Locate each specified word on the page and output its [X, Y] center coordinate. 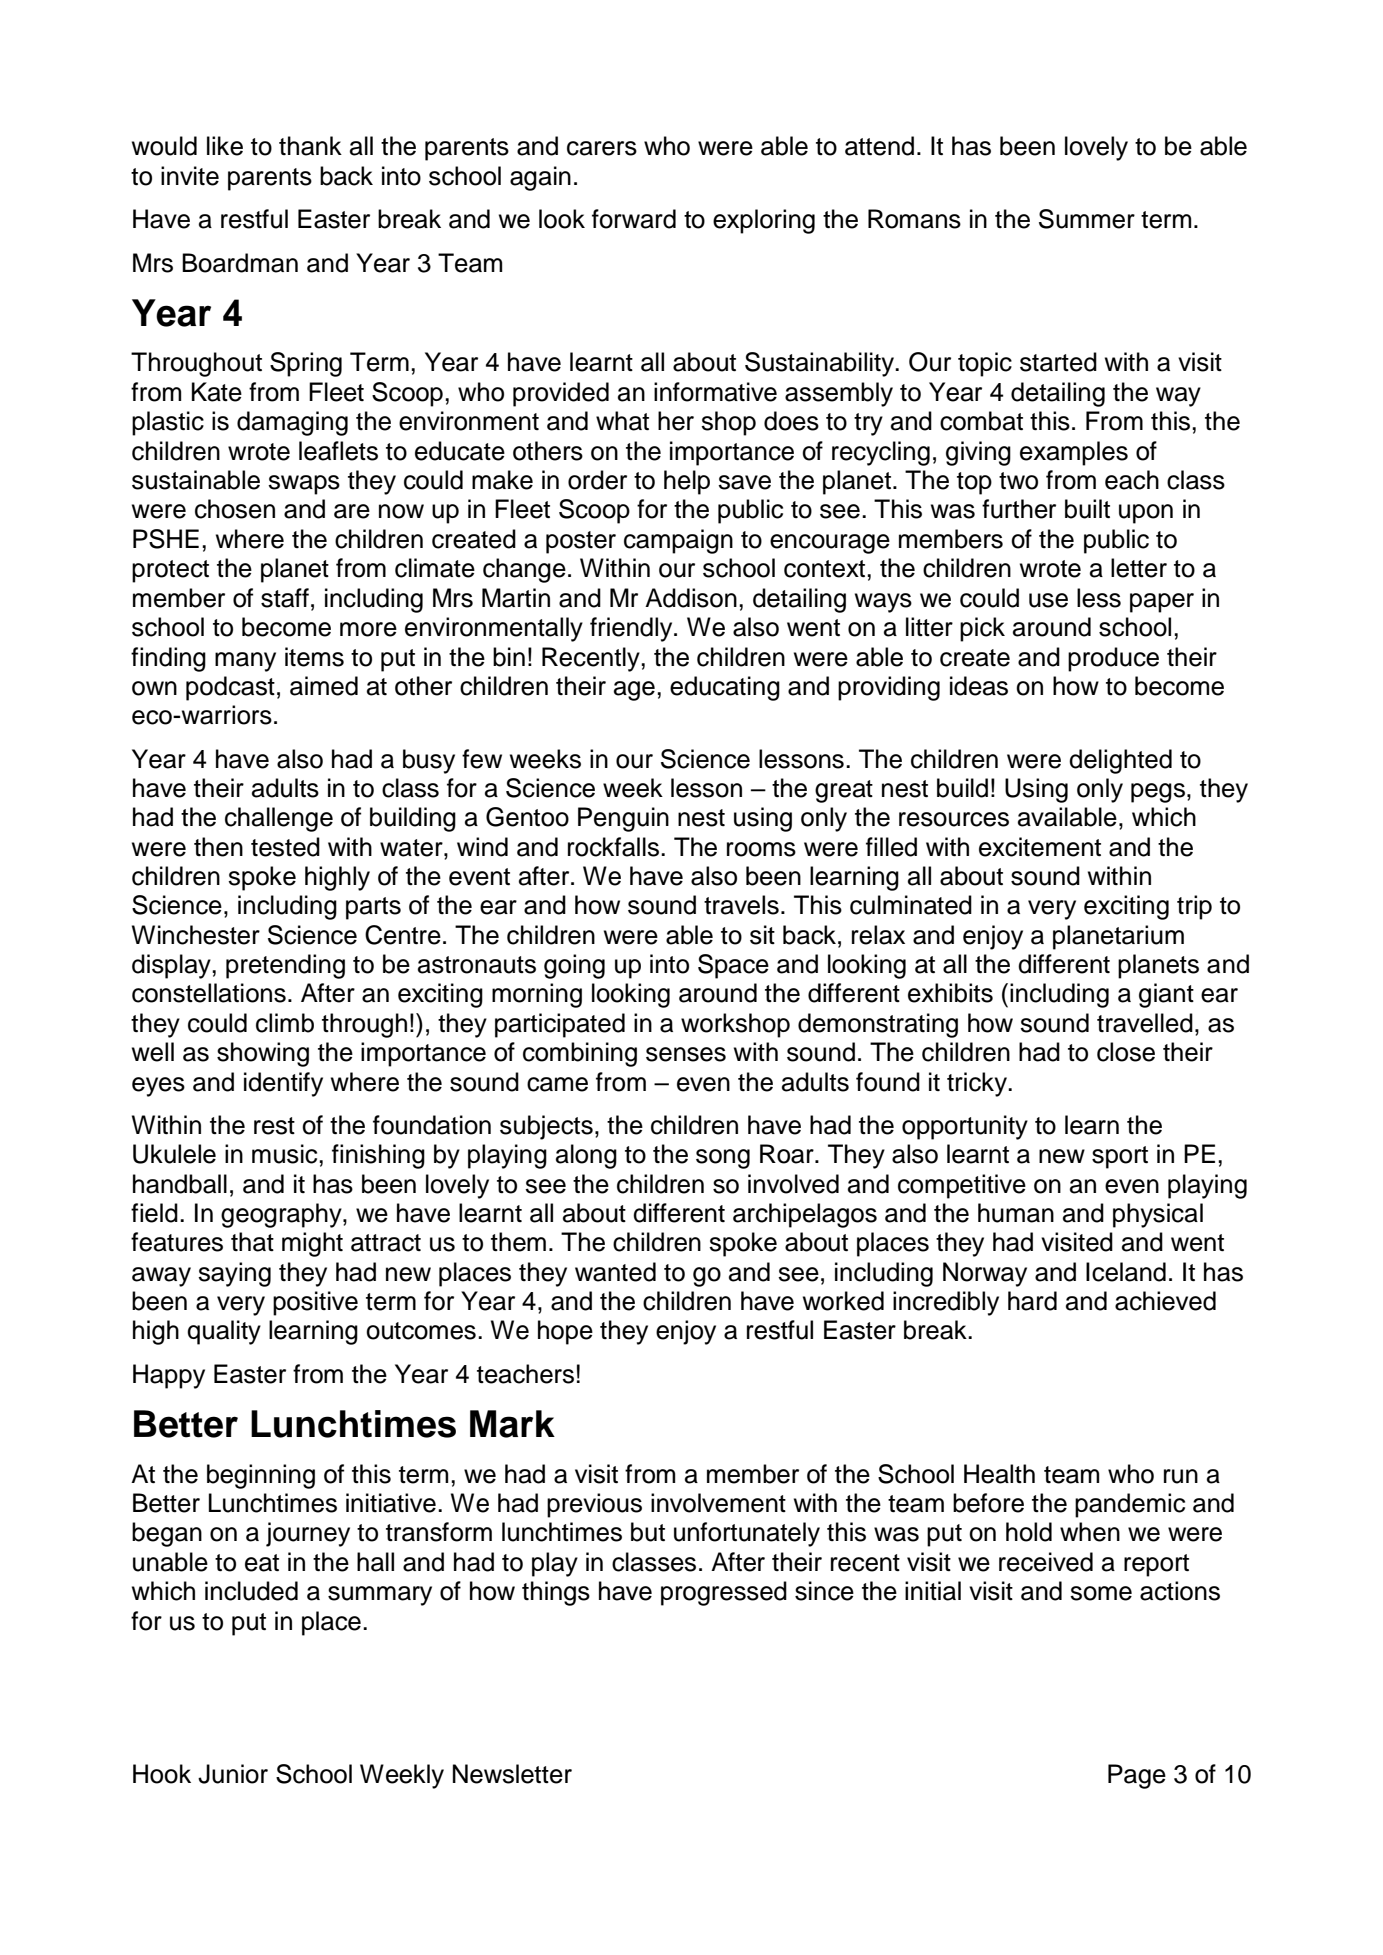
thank [310, 146]
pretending [285, 966]
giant [1166, 995]
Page [1137, 1776]
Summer [1087, 219]
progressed [724, 1593]
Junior [233, 1774]
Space [733, 966]
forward [634, 219]
